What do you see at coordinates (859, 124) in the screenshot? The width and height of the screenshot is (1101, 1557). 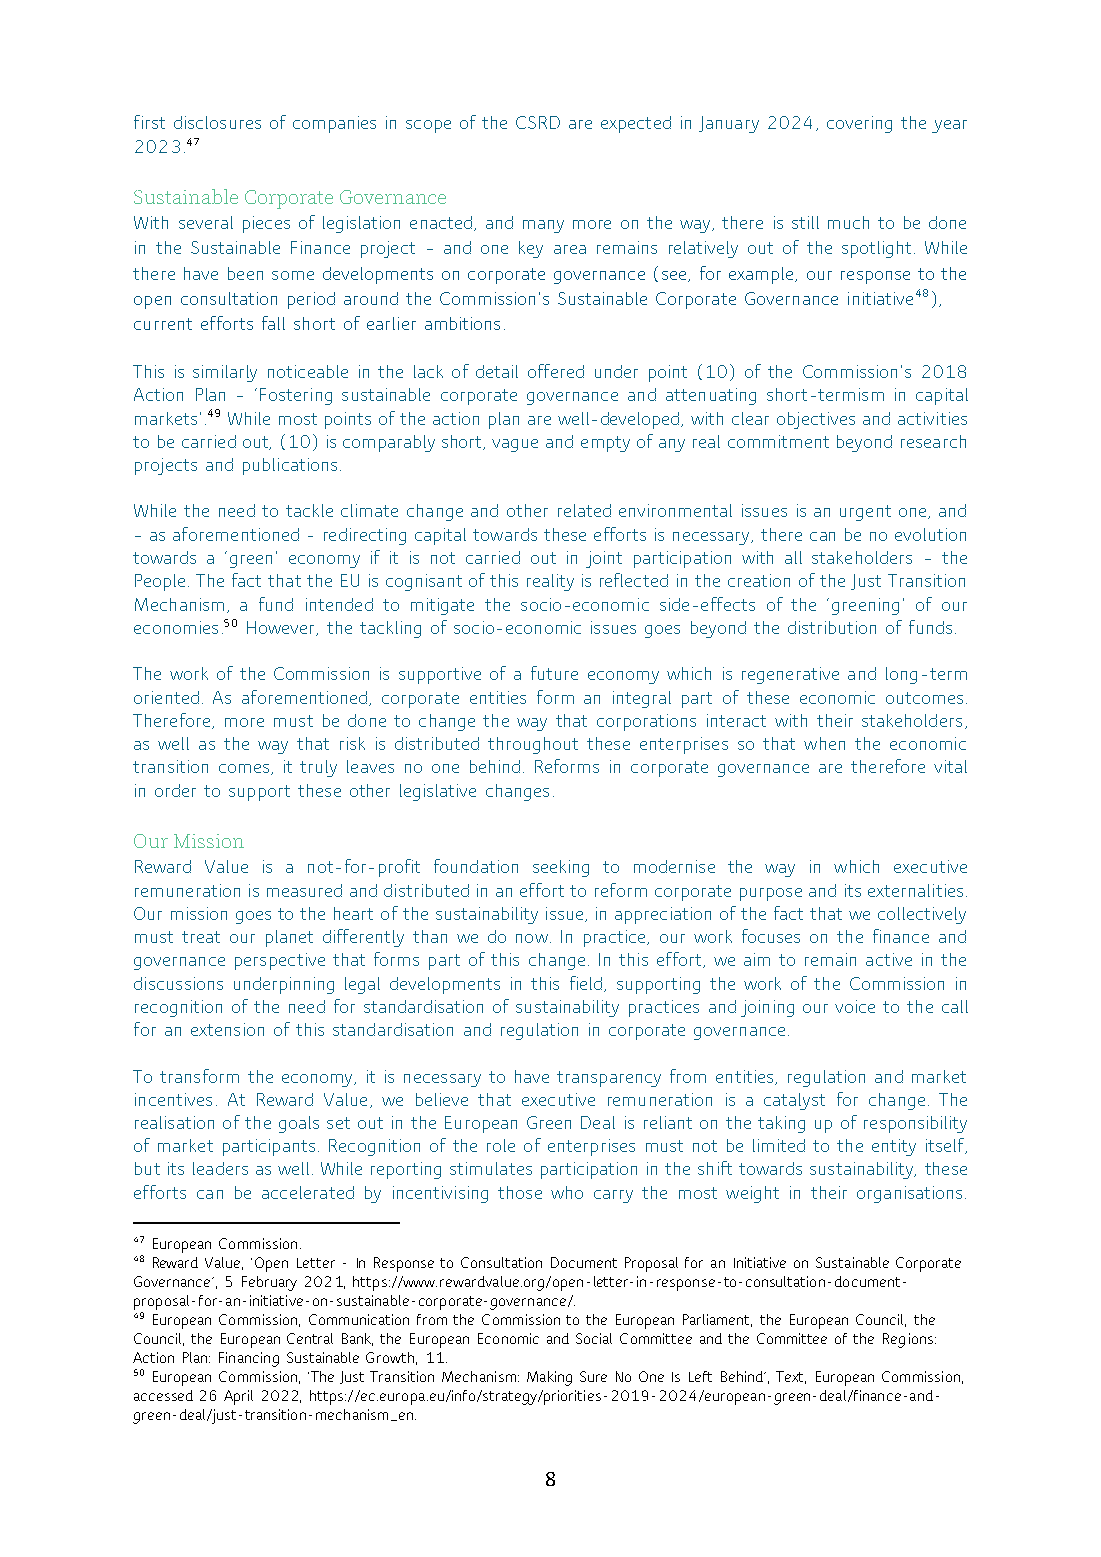 I see `covering` at bounding box center [859, 124].
